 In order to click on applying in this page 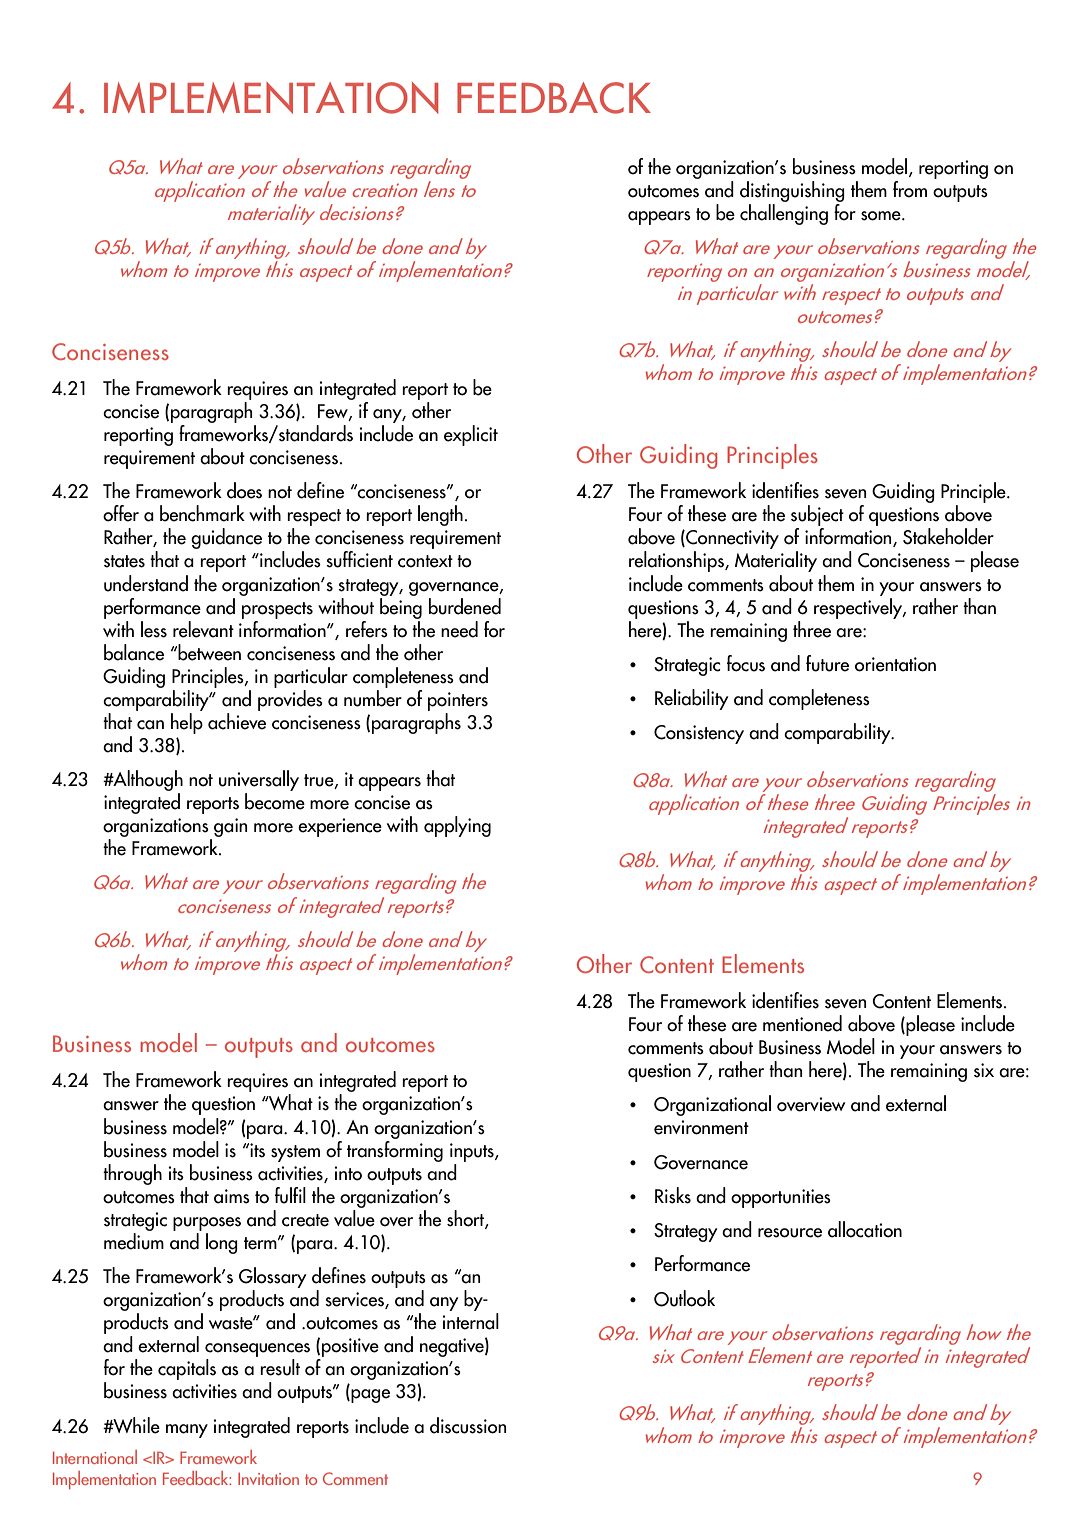, I will do `click(457, 826)`.
